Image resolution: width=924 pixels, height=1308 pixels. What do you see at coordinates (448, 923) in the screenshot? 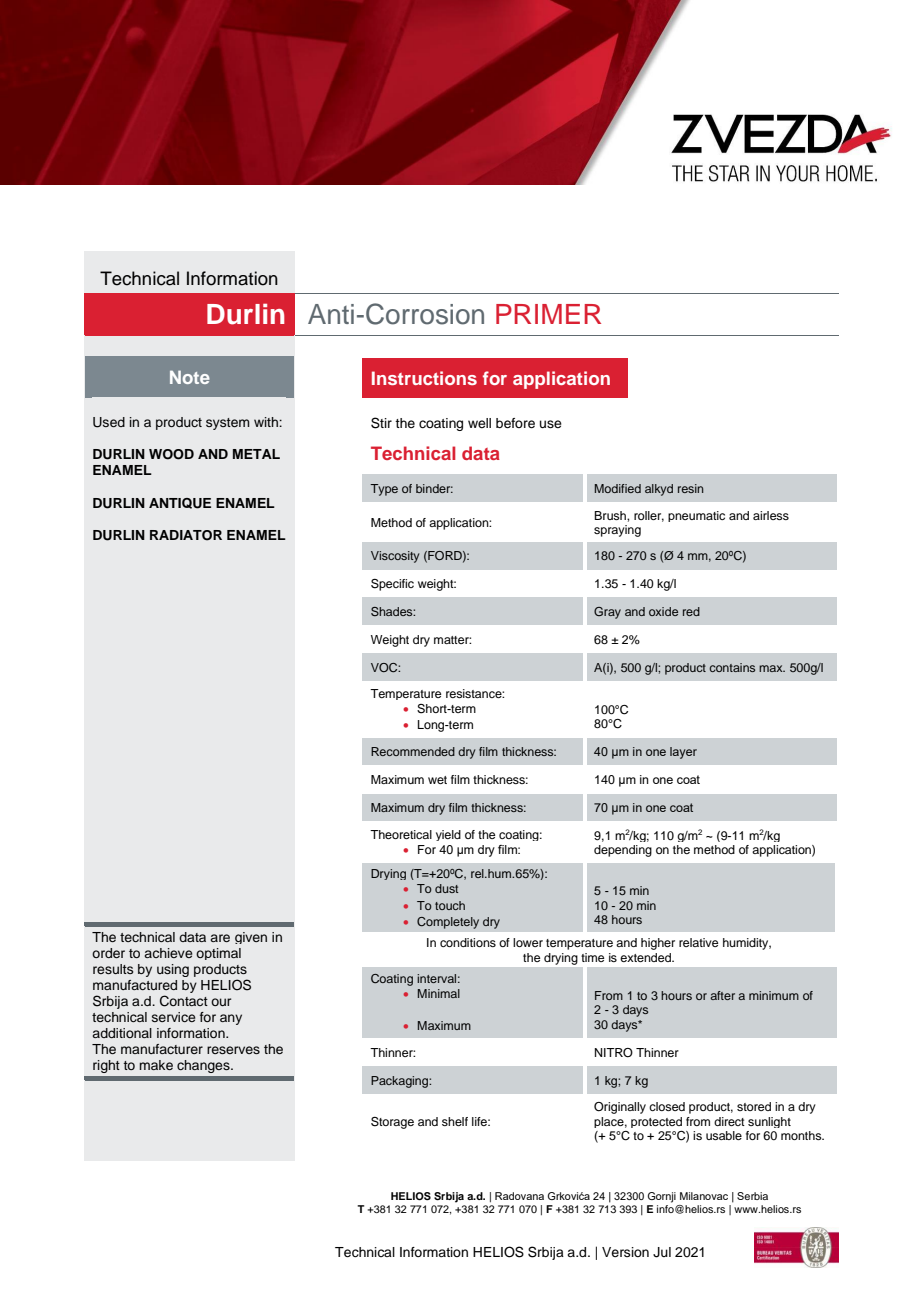
I see `Completely` at bounding box center [448, 923].
